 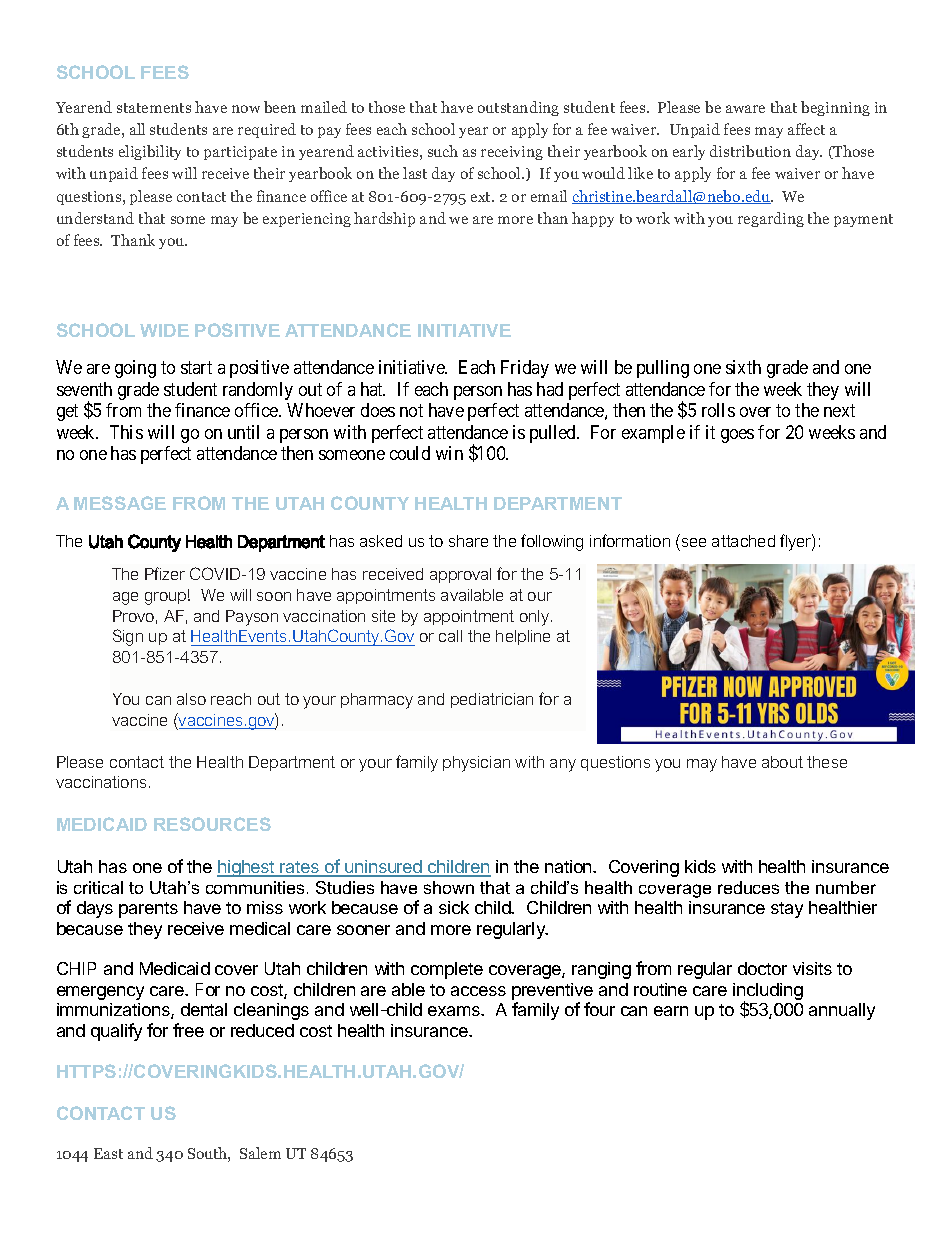 I want to click on parents, so click(x=148, y=910).
